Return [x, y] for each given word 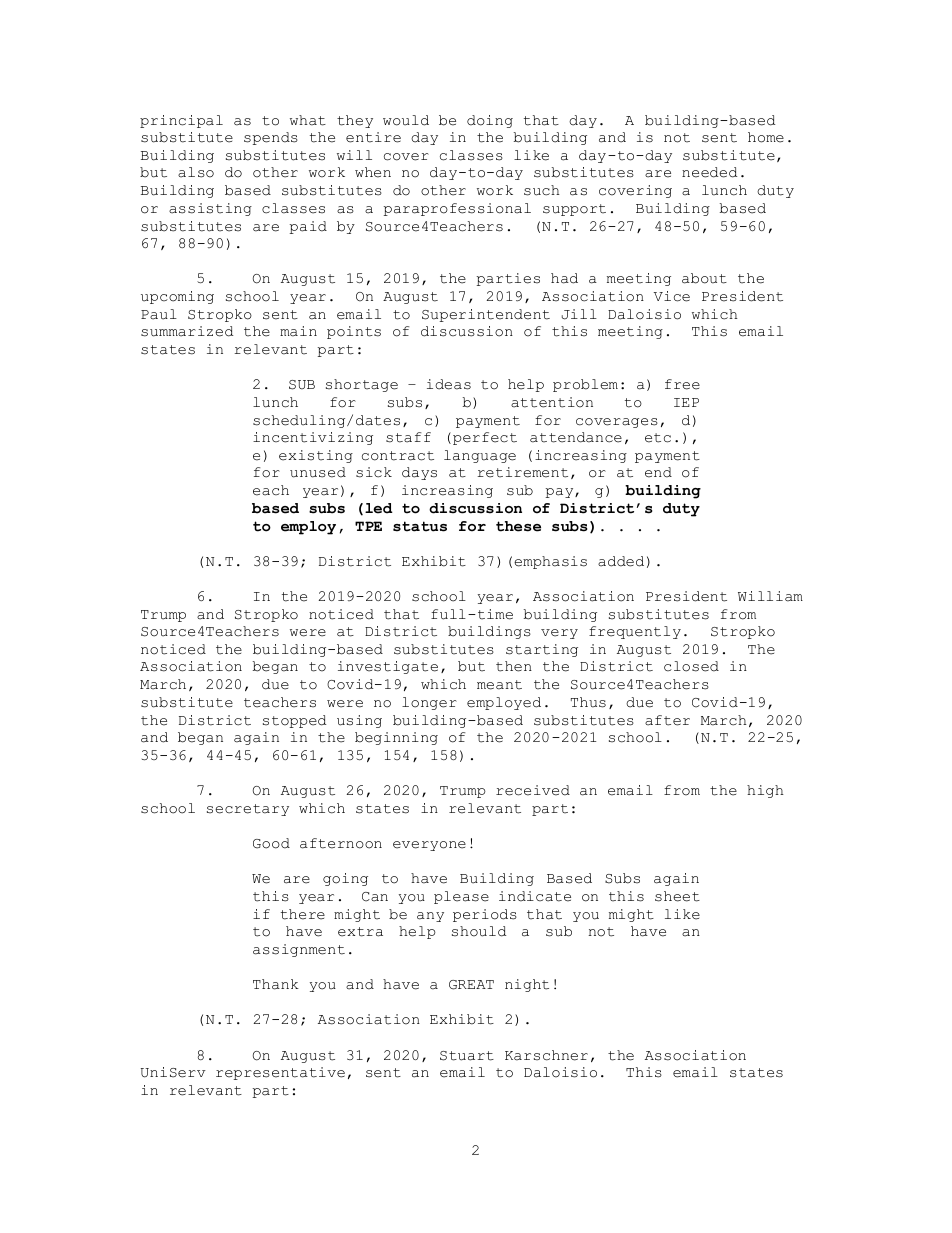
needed [709, 172]
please [461, 897]
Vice [672, 296]
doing [490, 121]
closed [691, 666]
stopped [294, 721]
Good [271, 843]
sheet [677, 896]
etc [658, 438]
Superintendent [486, 315]
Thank [276, 984]
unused [318, 472]
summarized [187, 331]
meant [499, 685]
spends [271, 138]
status [420, 526]
